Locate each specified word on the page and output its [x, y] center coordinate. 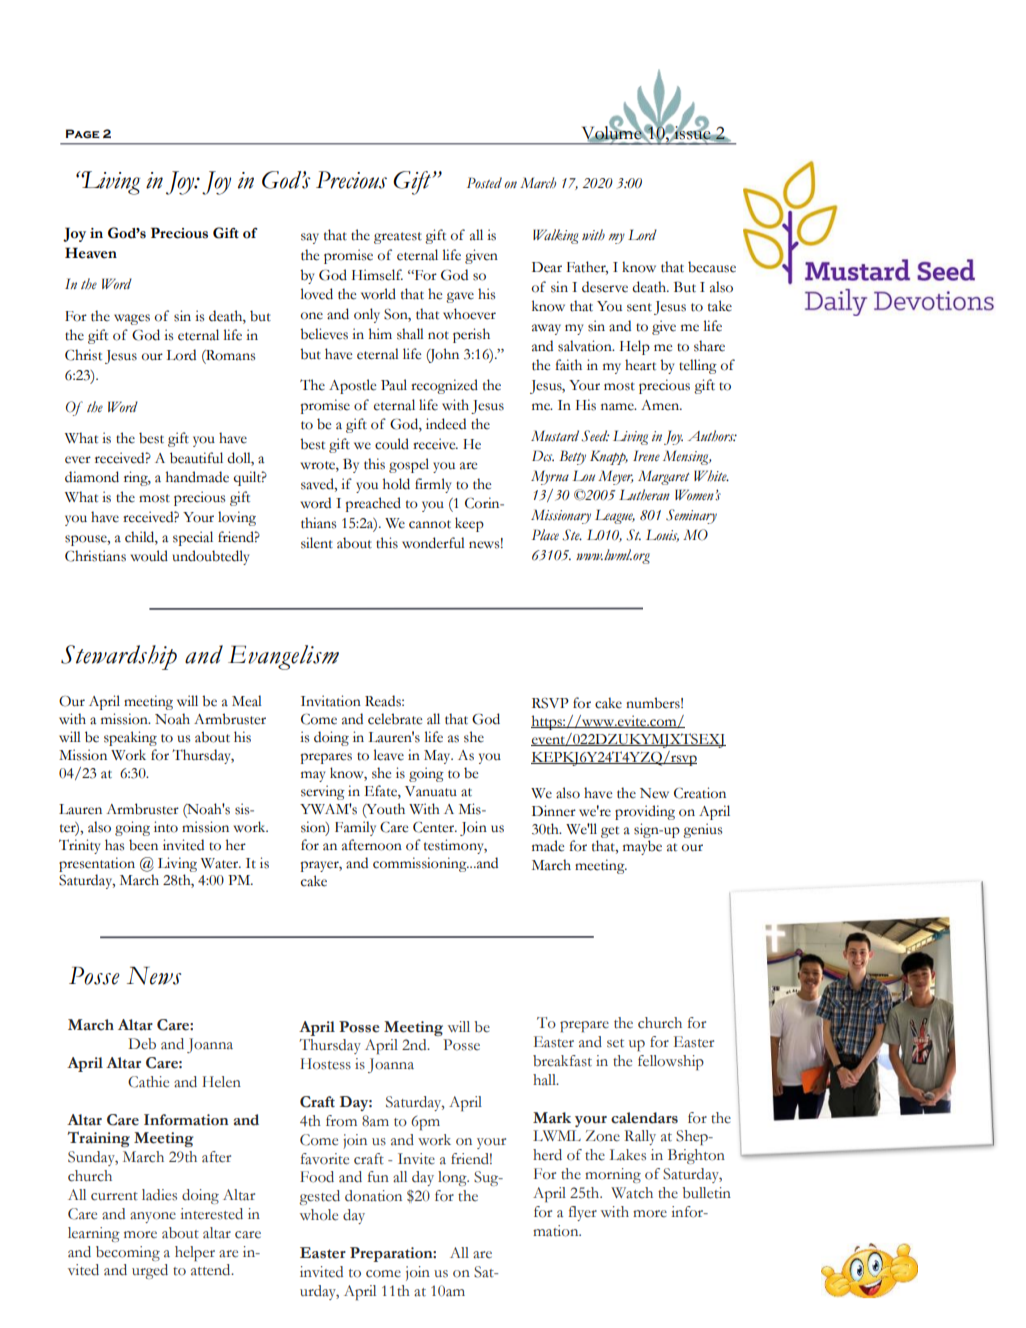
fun [378, 1176]
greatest [398, 238]
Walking [555, 236]
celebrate [395, 719]
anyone [153, 1217]
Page [83, 134]
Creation [700, 793]
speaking [130, 738]
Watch [632, 1193]
